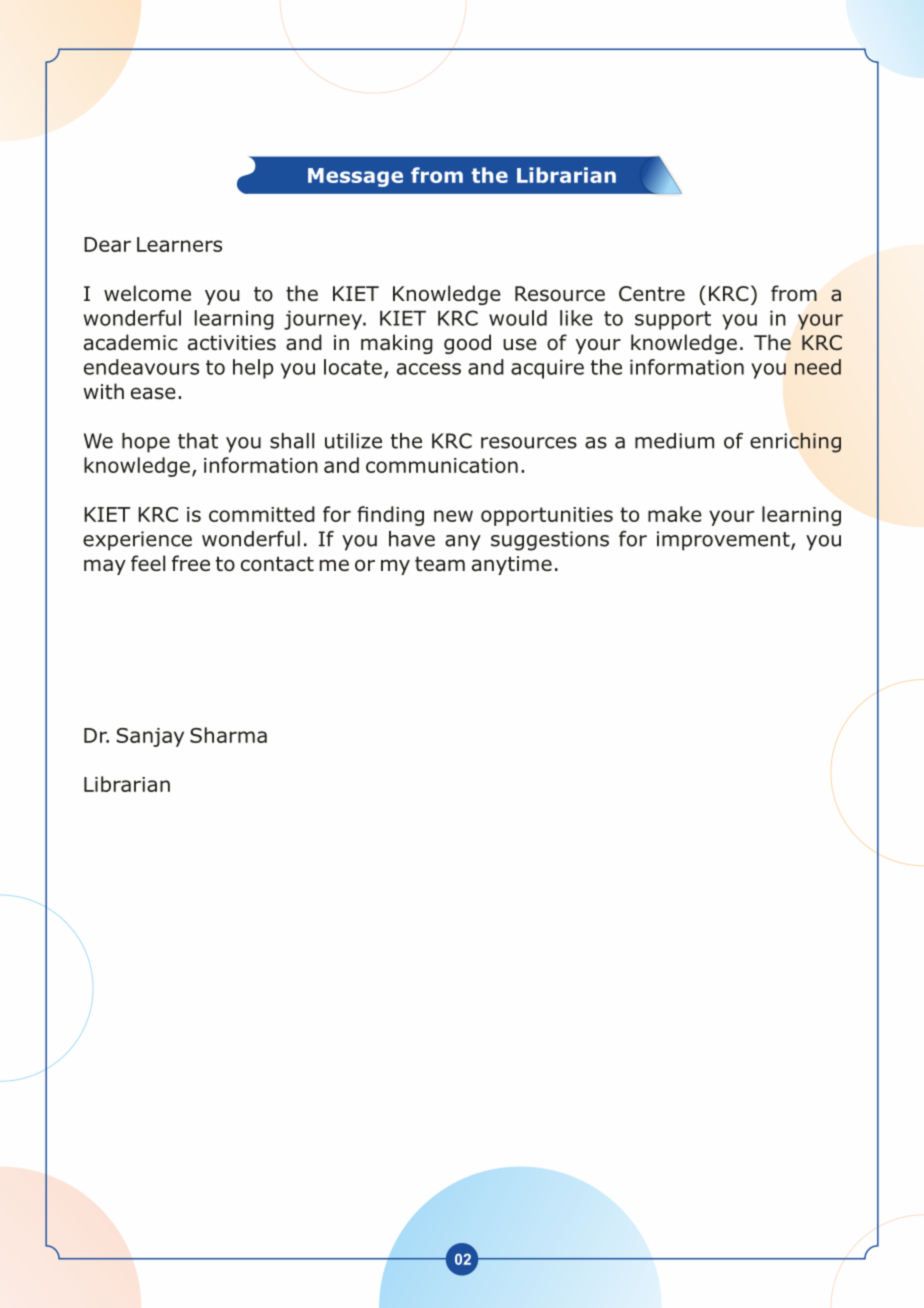 This image has width=924, height=1308. I want to click on team, so click(440, 564).
